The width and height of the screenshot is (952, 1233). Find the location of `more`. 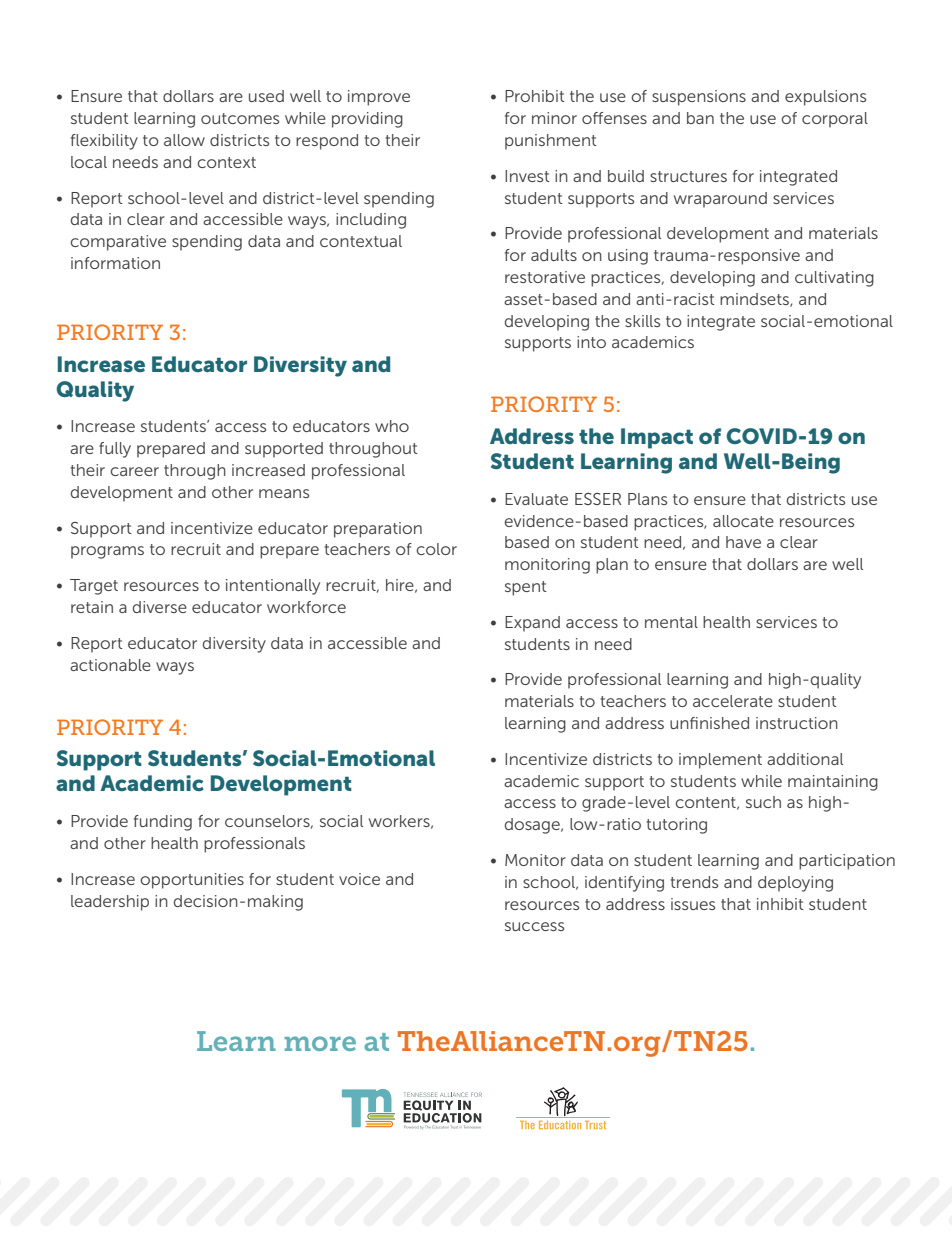

more is located at coordinates (320, 1043).
